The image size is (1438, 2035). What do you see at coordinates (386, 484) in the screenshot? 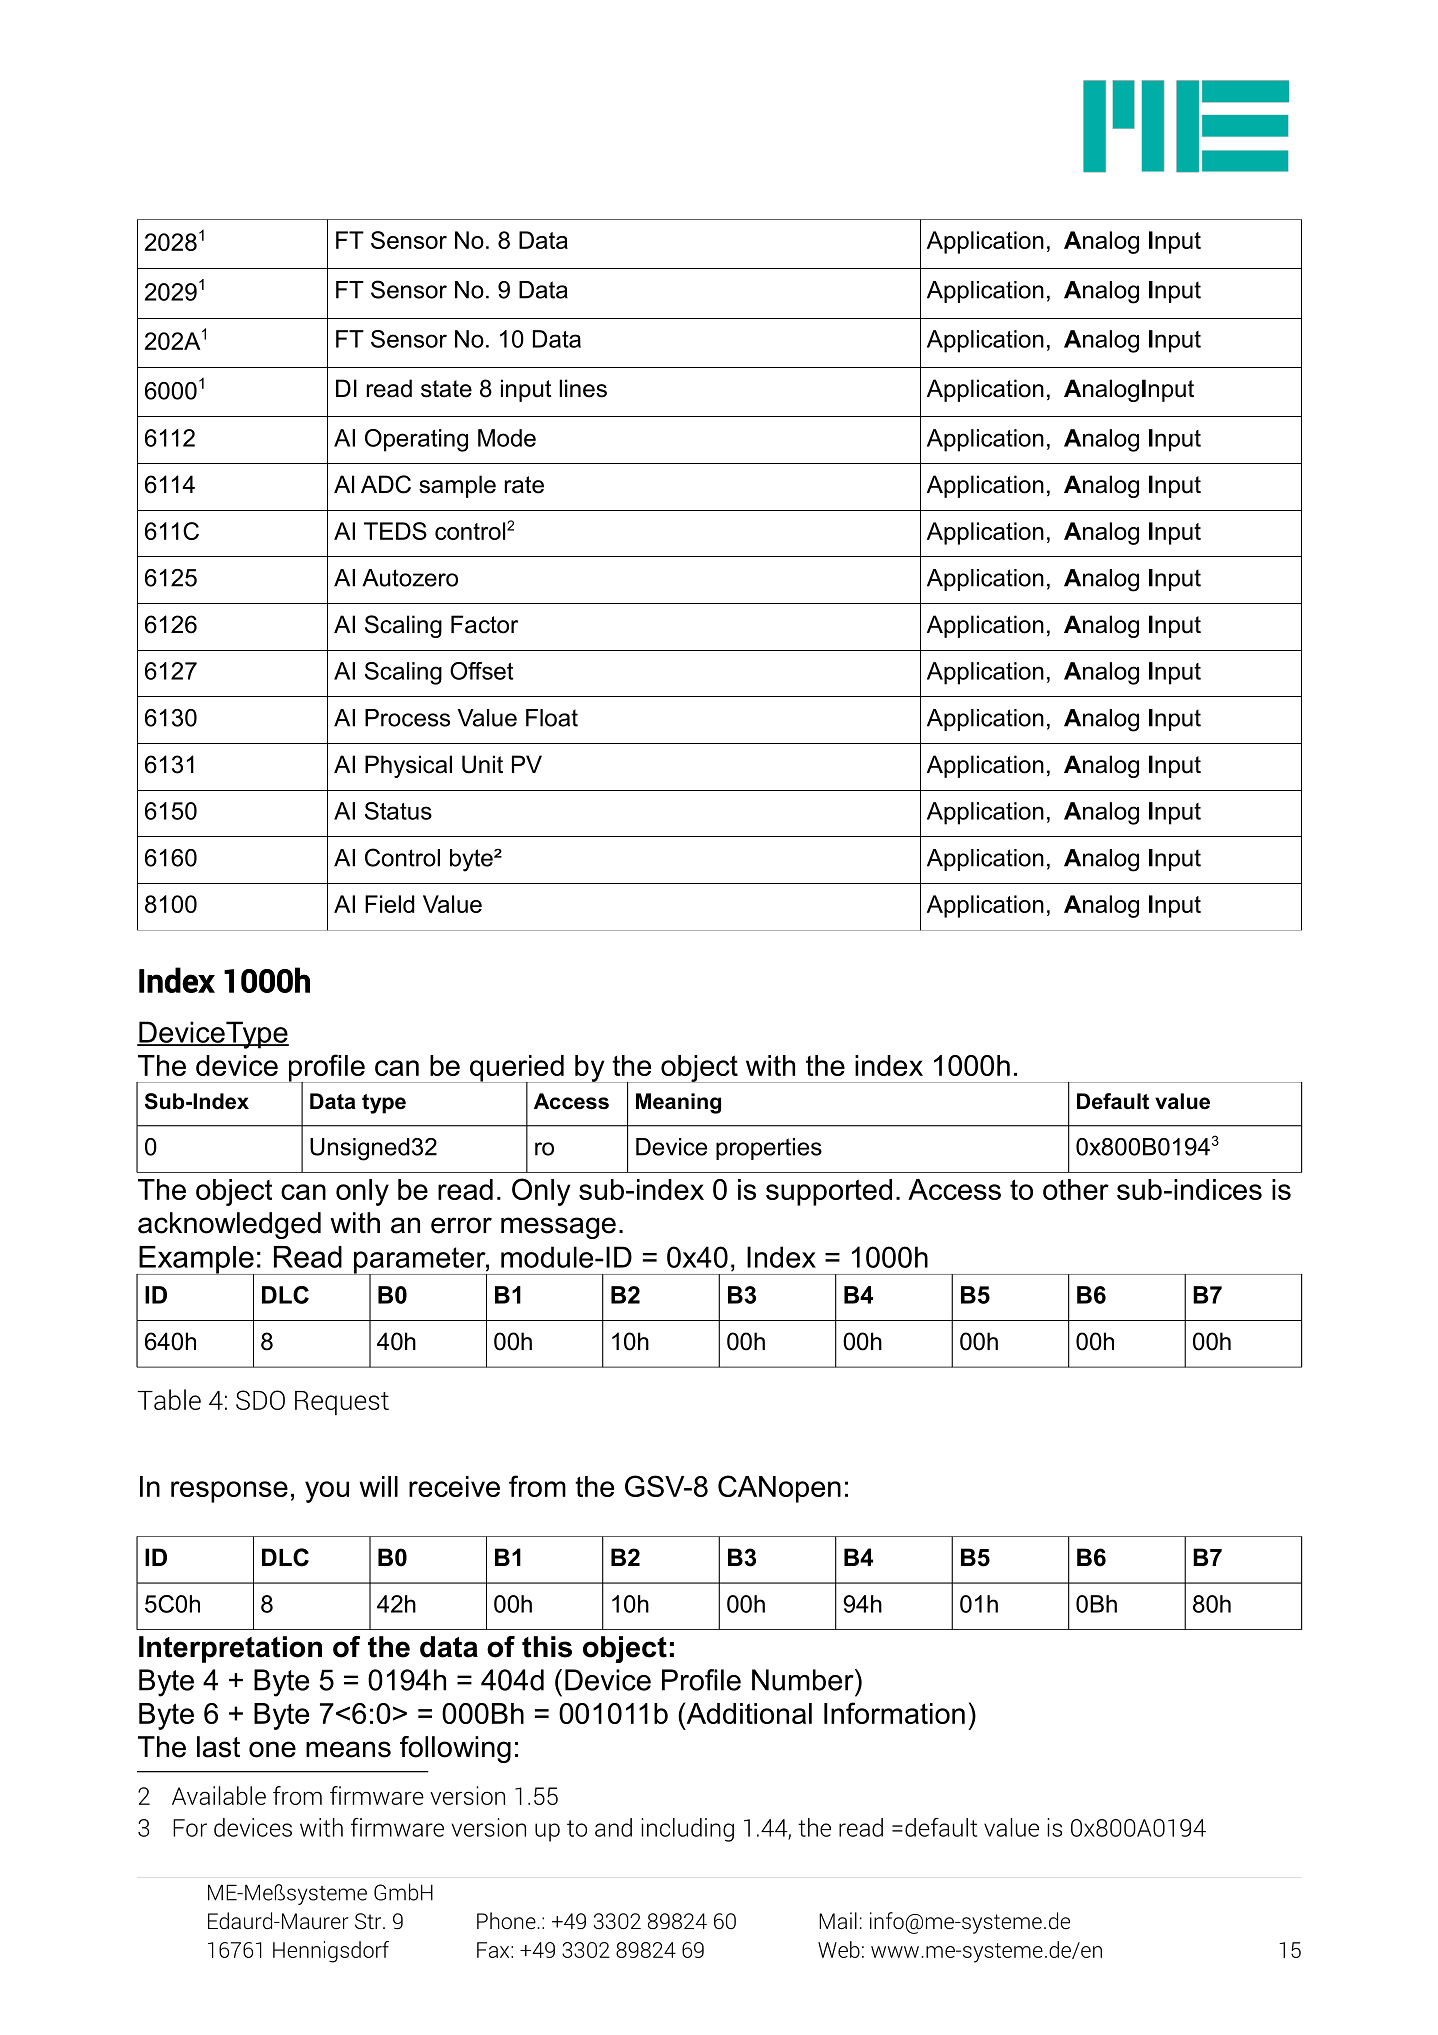
I see `ADC` at bounding box center [386, 484].
